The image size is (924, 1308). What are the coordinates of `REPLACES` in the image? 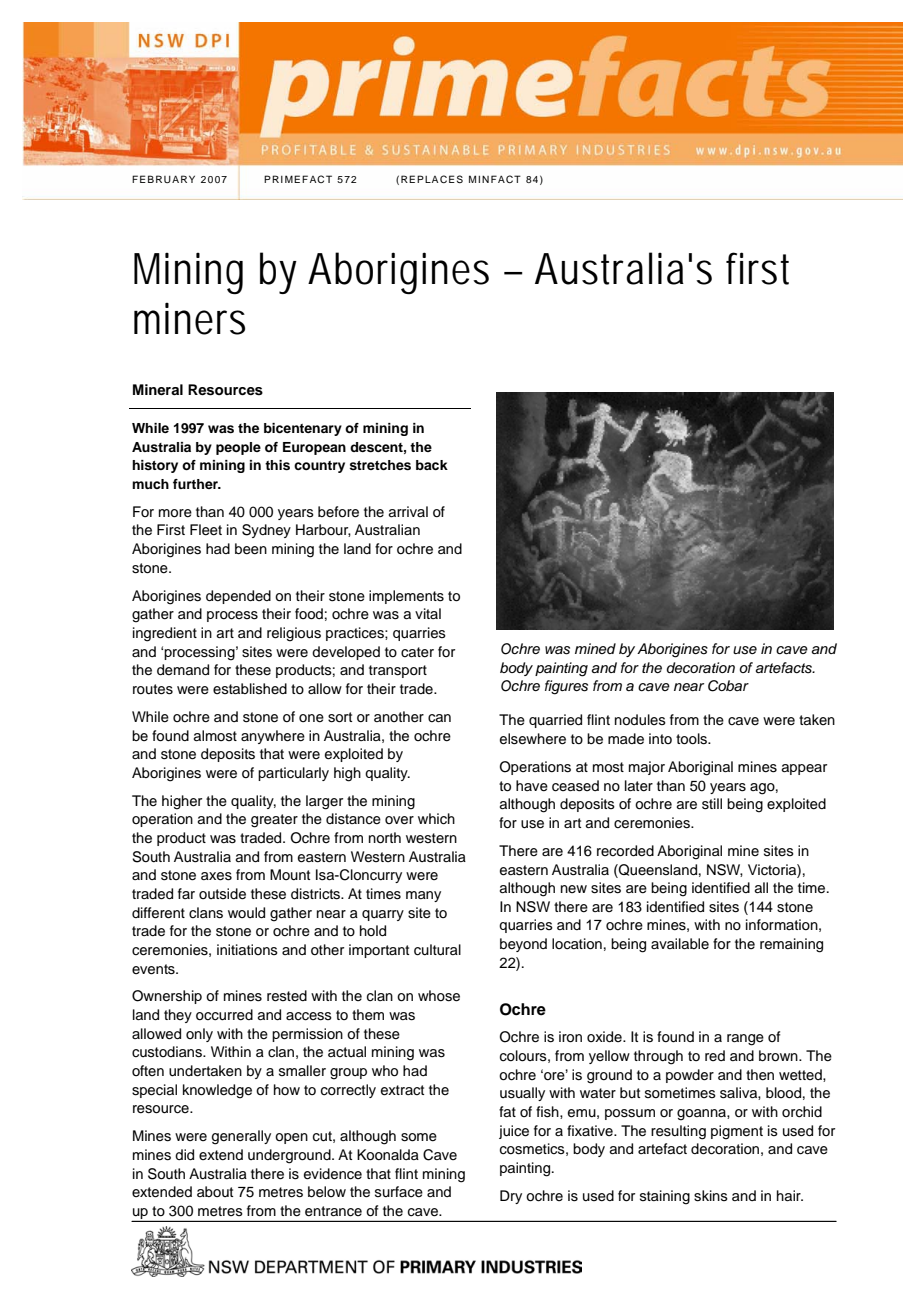 It's located at (432, 179).
